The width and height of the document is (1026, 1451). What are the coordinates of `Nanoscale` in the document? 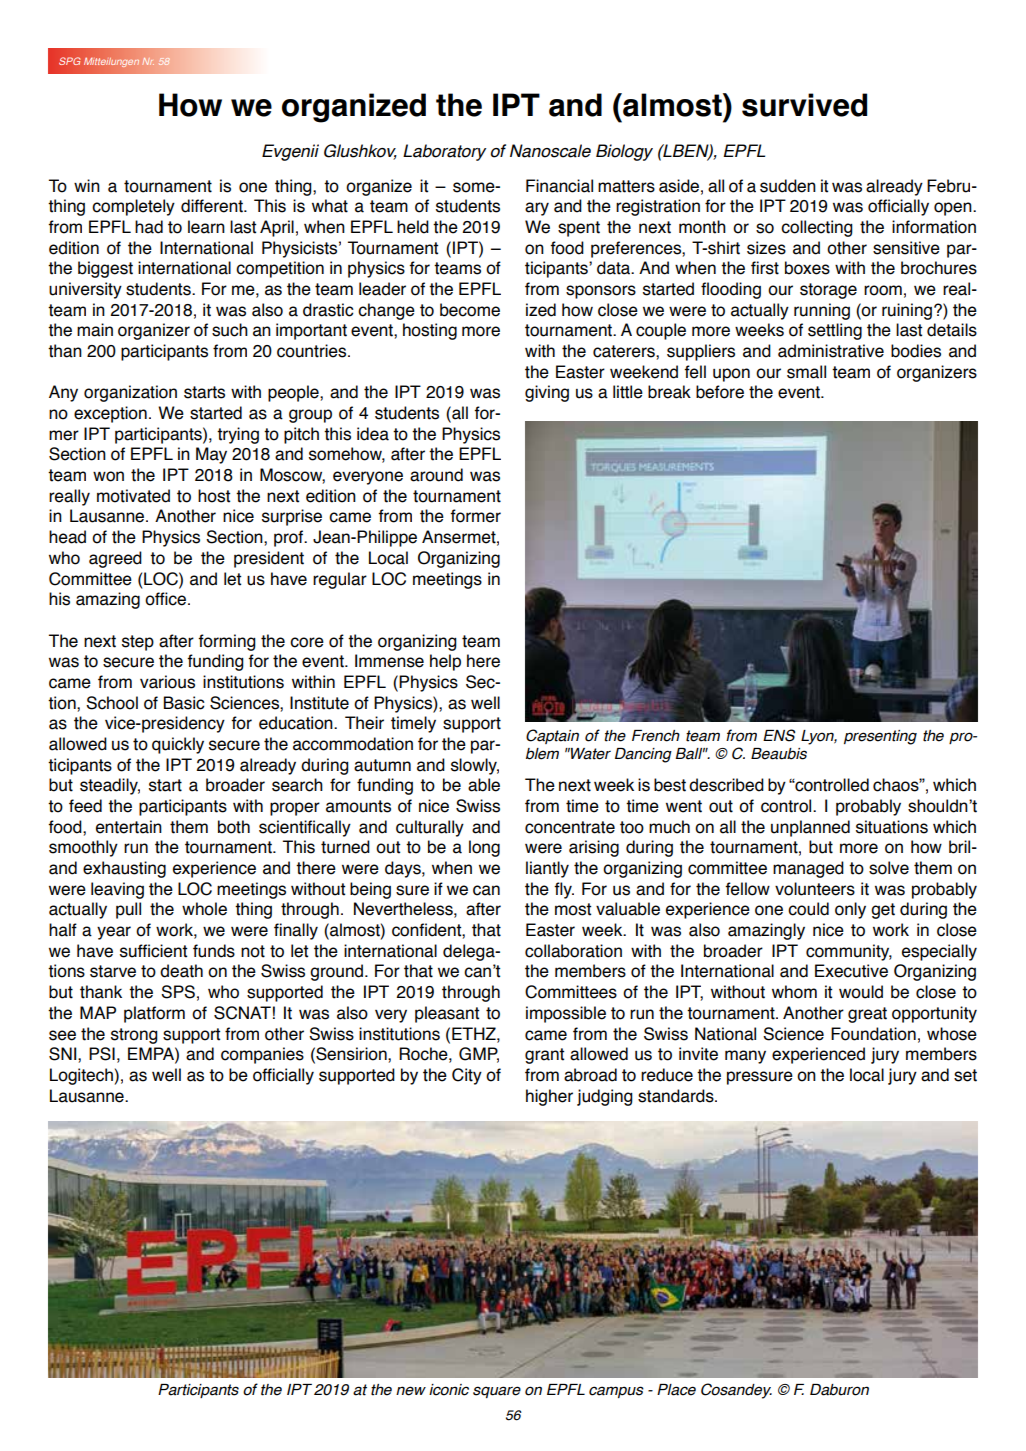 It's located at (550, 151).
